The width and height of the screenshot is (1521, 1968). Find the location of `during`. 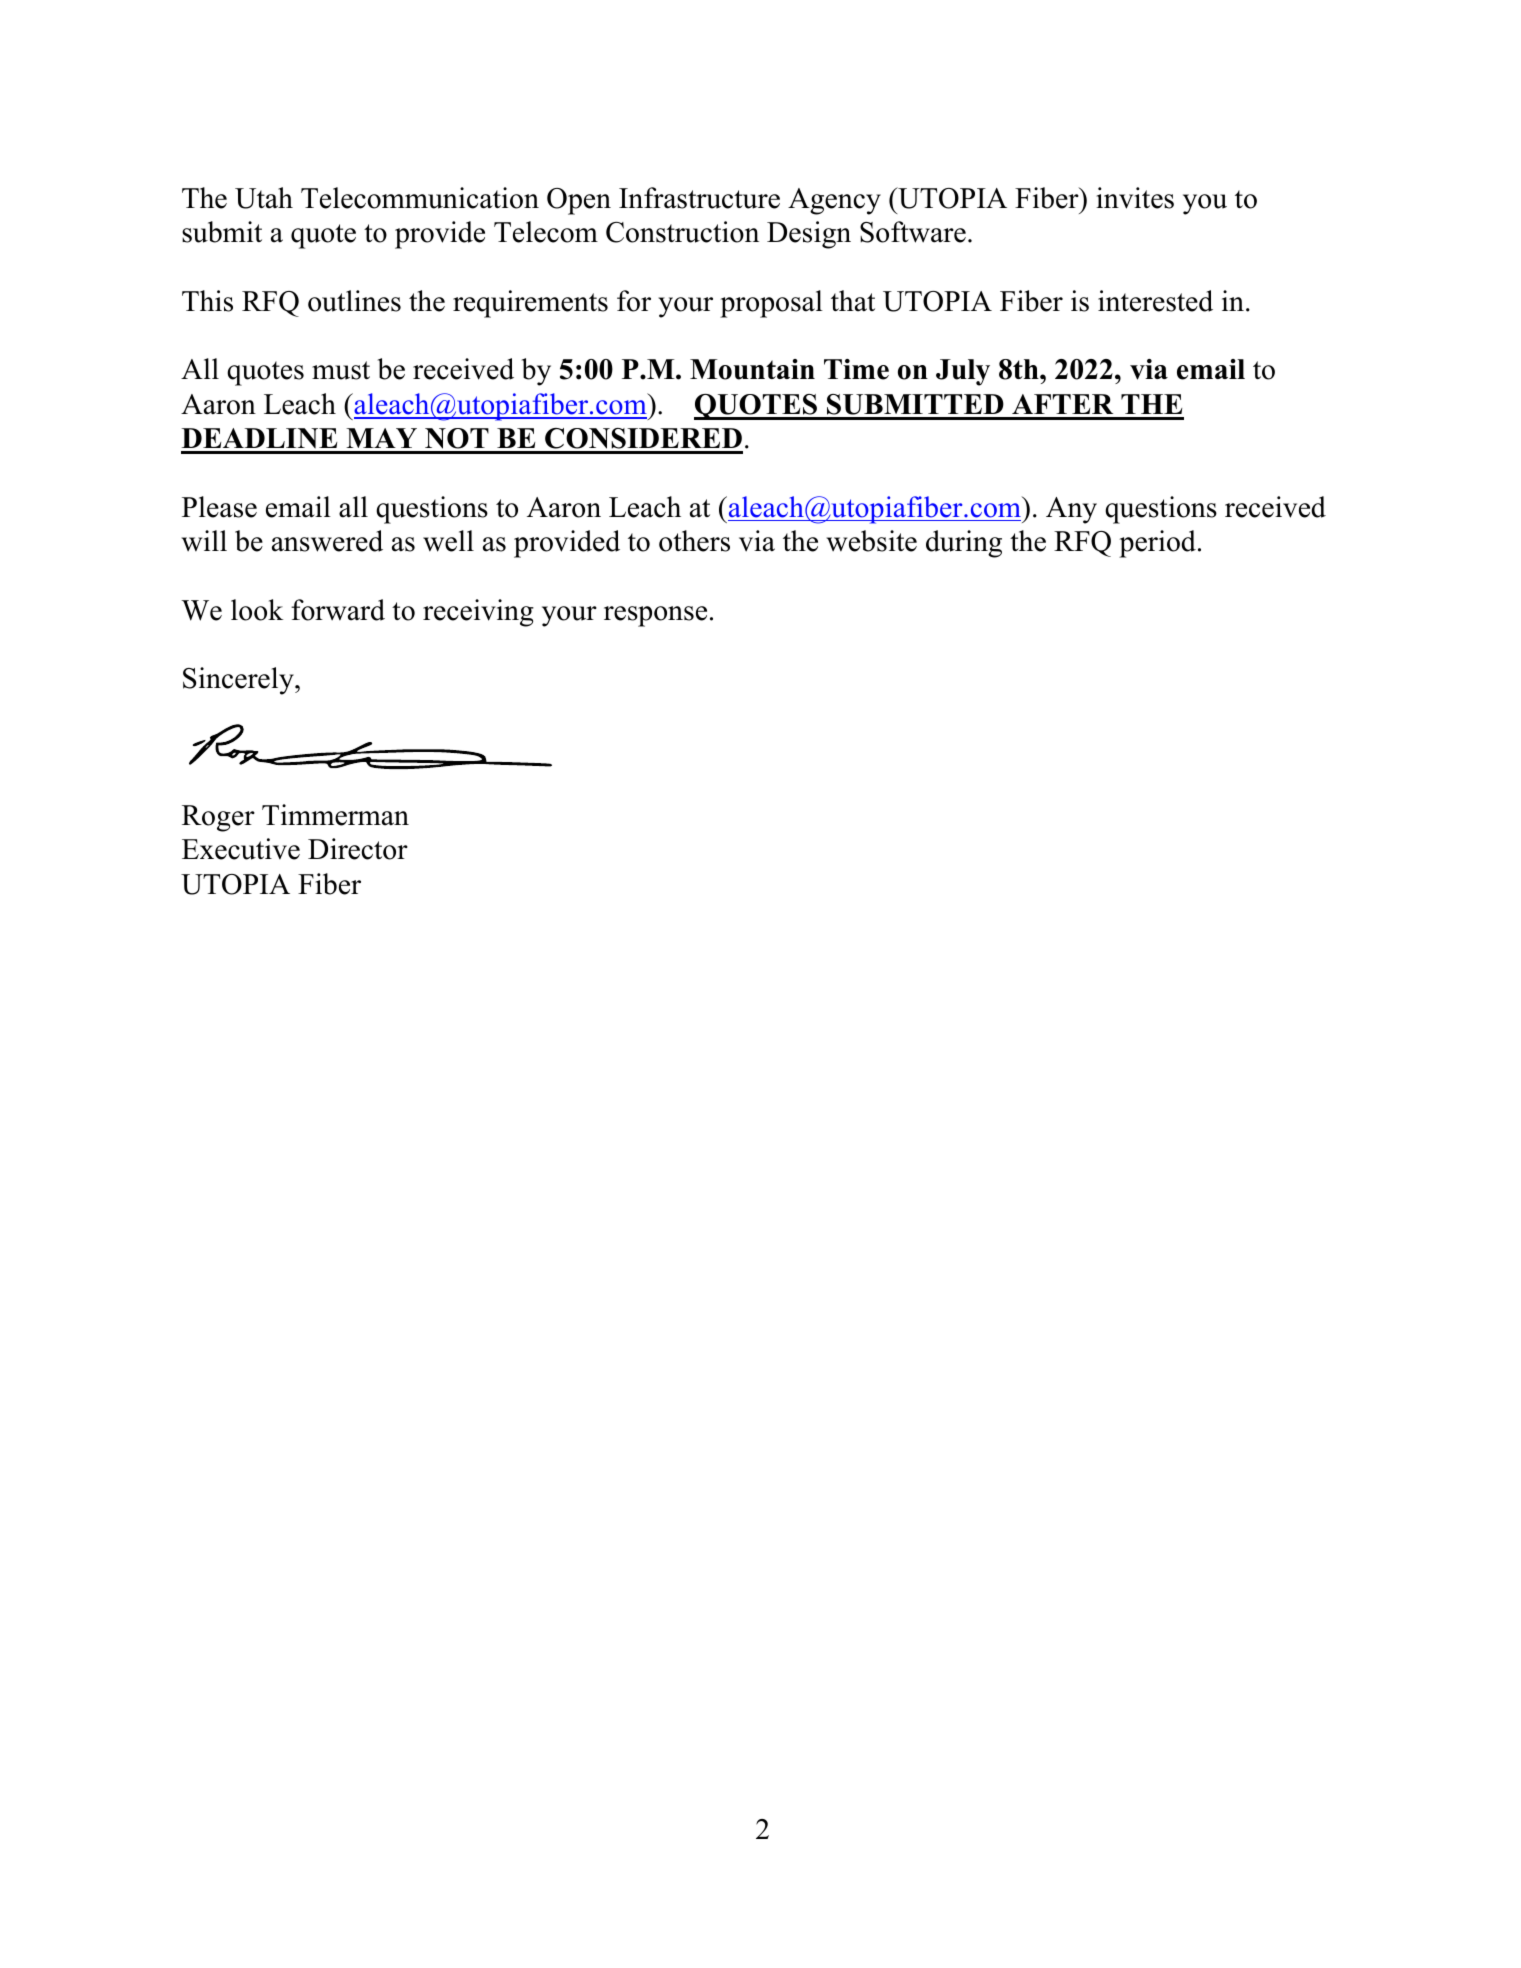

during is located at coordinates (964, 544).
